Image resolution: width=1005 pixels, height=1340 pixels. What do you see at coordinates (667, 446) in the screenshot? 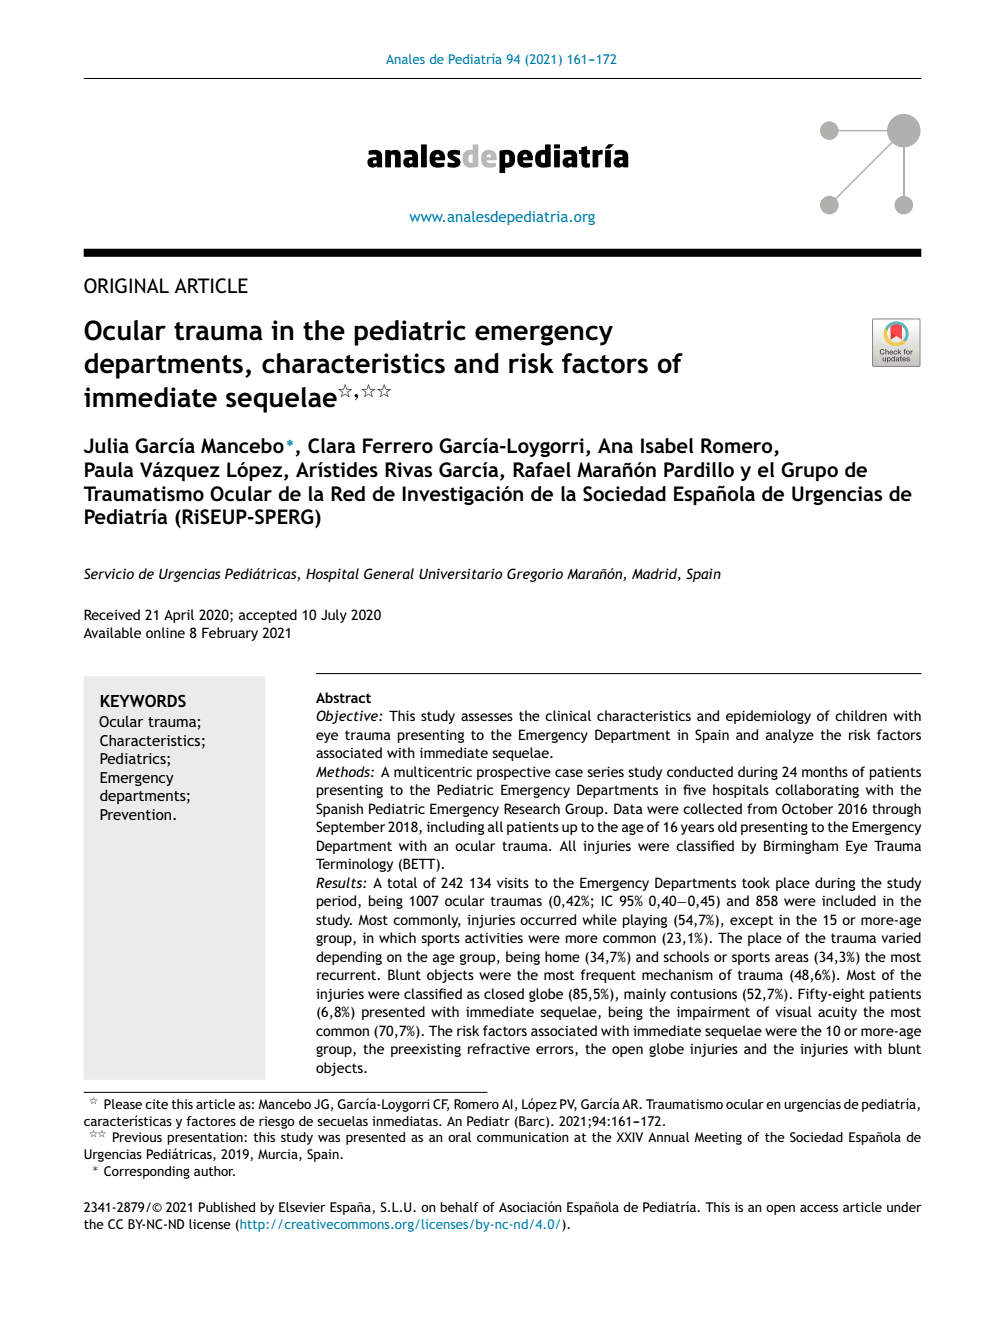
I see `Isabel` at bounding box center [667, 446].
